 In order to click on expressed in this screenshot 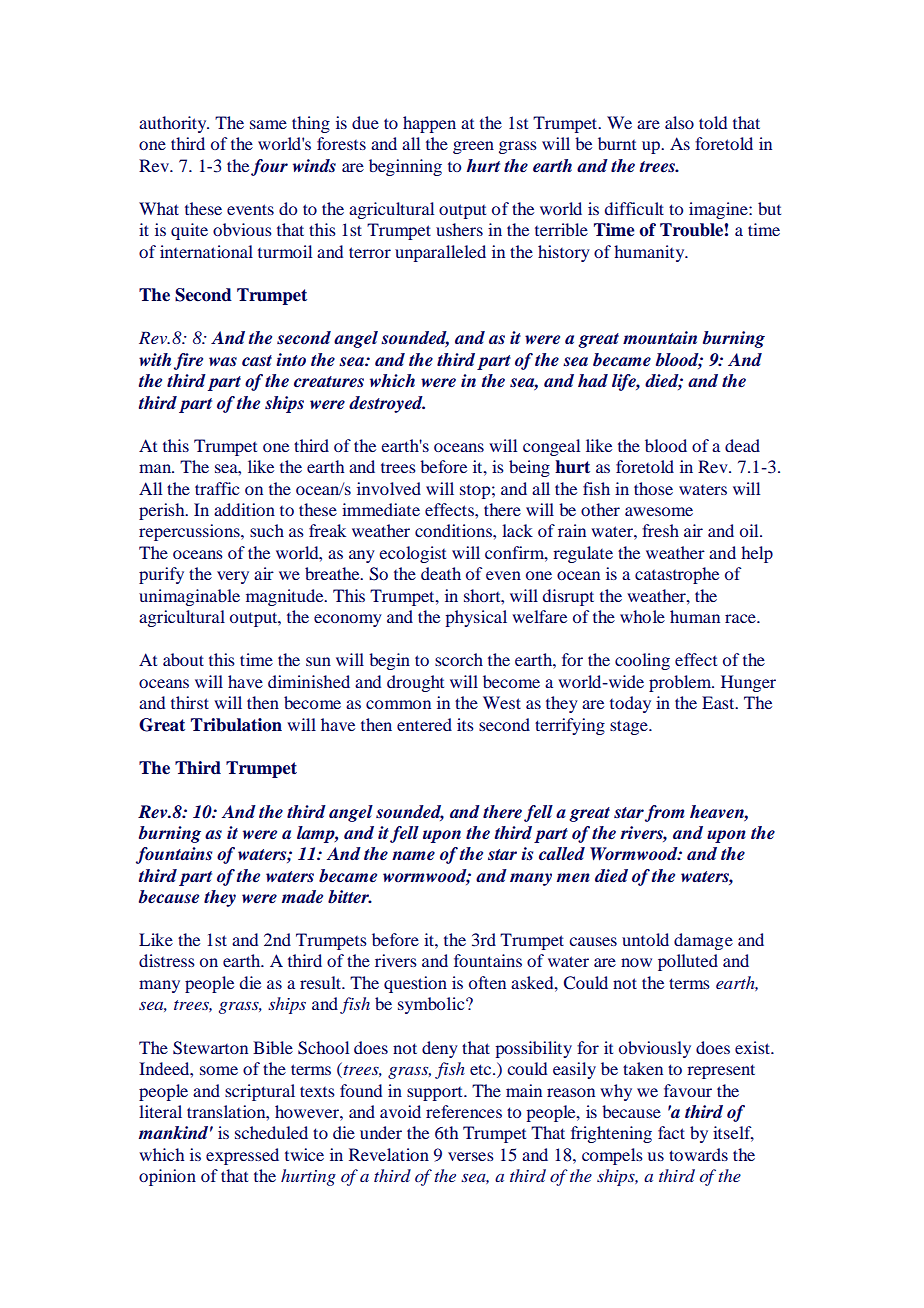, I will do `click(242, 1156)`.
